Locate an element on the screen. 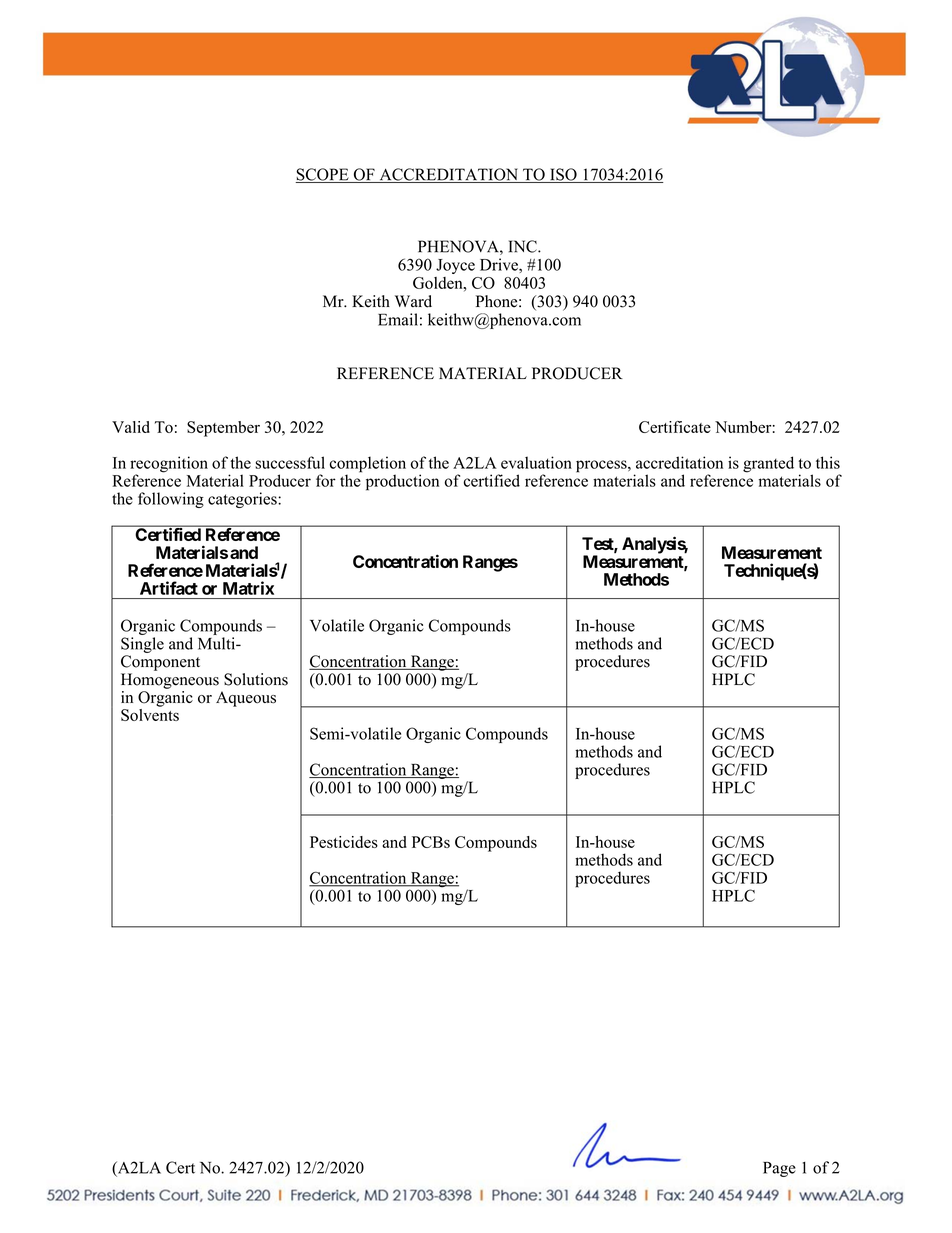 Image resolution: width=952 pixels, height=1233 pixels. this is located at coordinates (828, 462).
